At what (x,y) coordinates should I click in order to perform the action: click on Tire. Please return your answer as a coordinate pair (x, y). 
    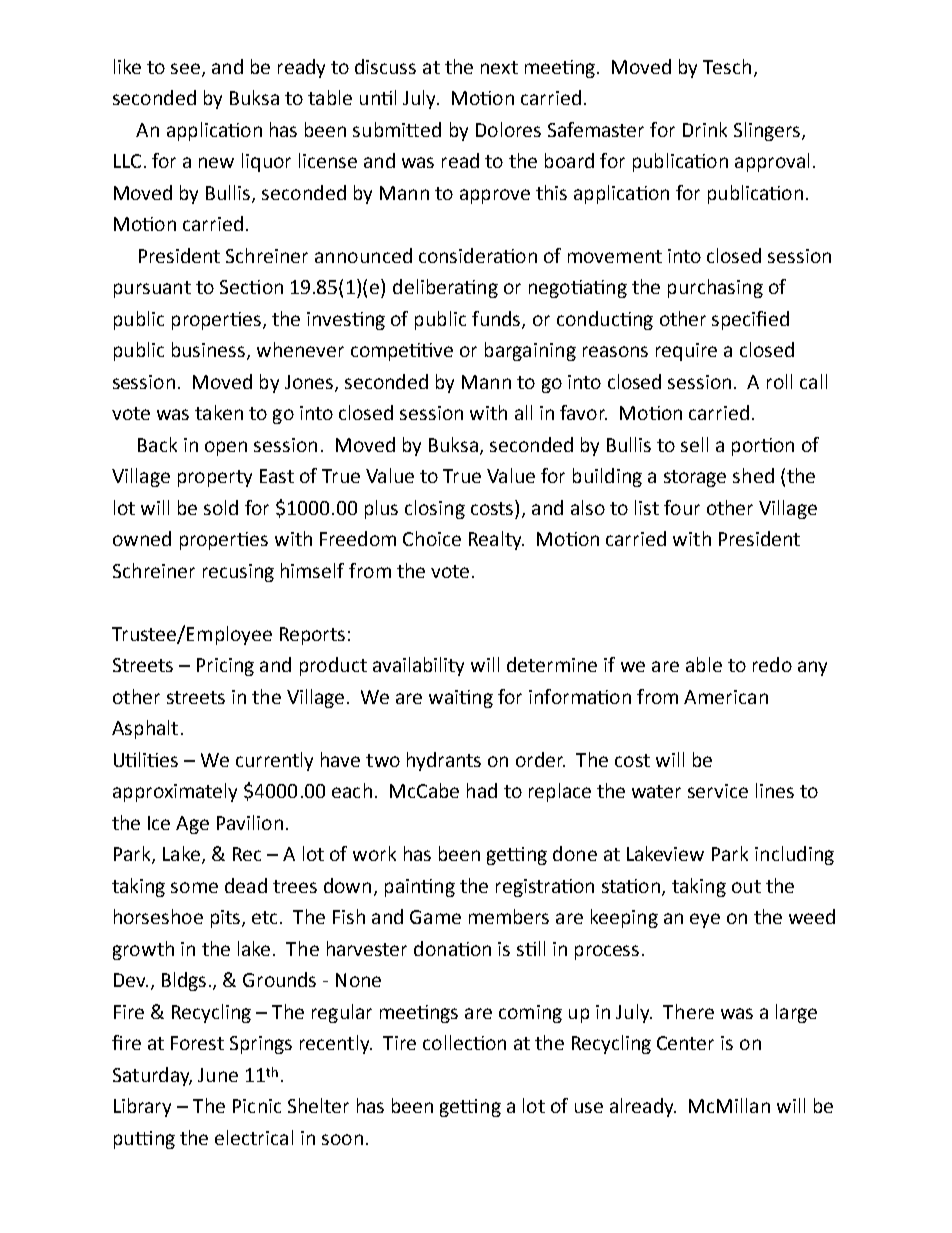
    Looking at the image, I should click on (399, 1043).
